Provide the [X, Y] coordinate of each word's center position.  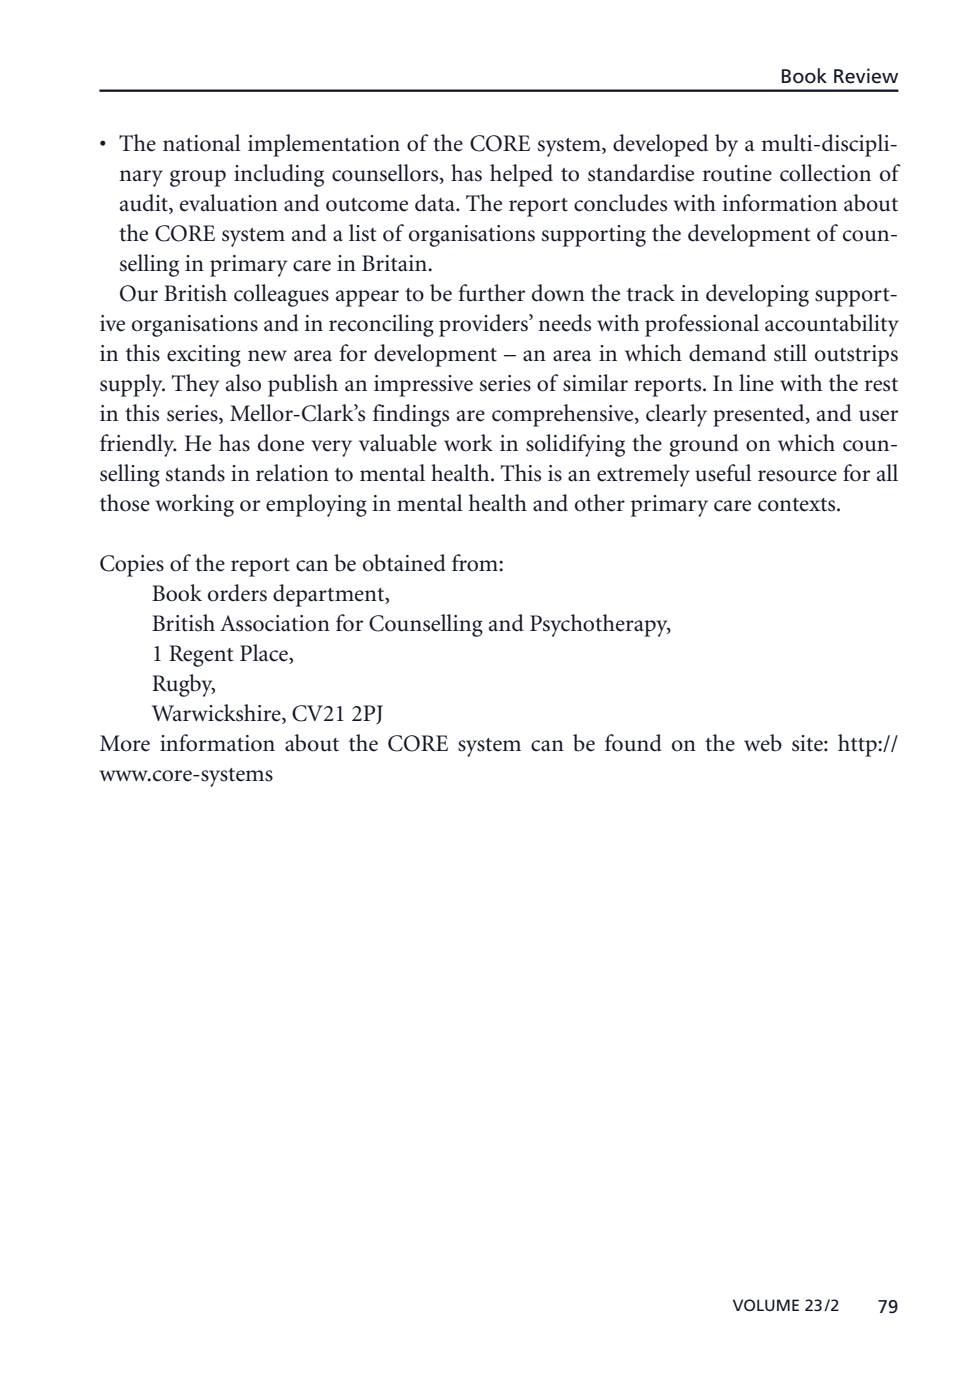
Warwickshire [217, 714]
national [202, 143]
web [763, 743]
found [633, 743]
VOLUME [766, 1305]
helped [521, 175]
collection [825, 173]
